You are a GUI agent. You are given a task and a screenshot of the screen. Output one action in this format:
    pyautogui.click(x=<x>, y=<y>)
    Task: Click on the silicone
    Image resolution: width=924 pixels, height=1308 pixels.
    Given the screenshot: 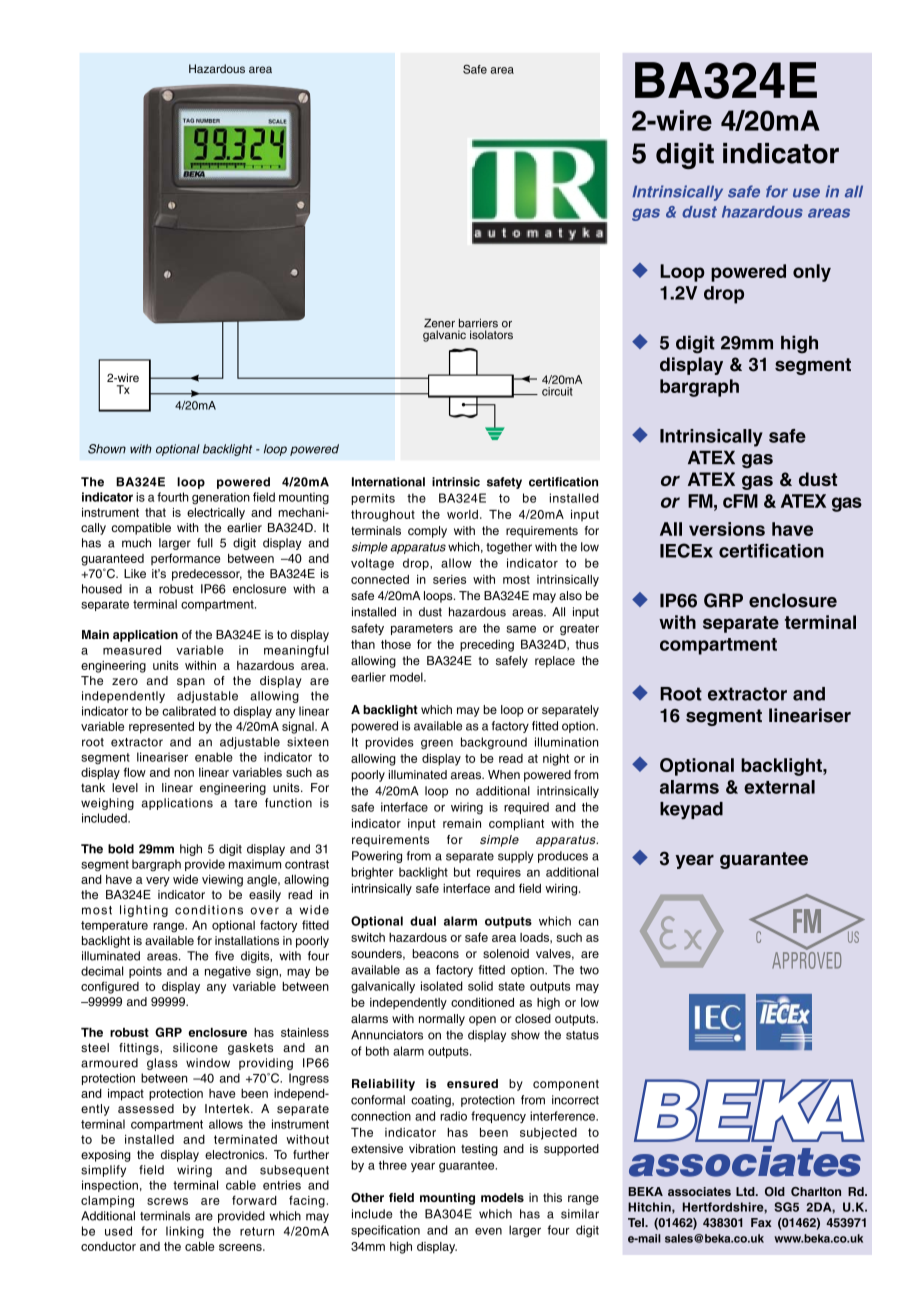 What is the action you would take?
    pyautogui.click(x=195, y=1047)
